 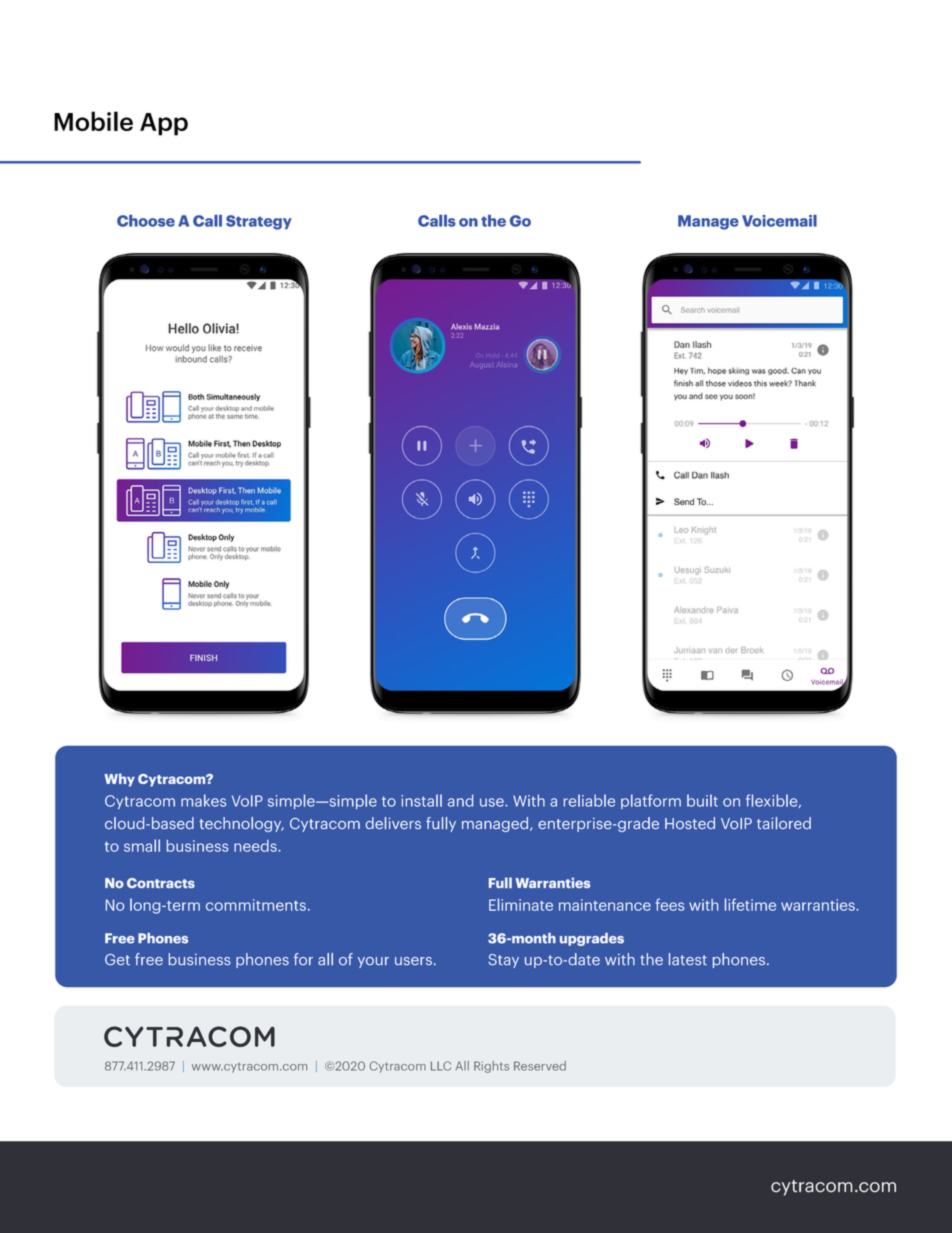 I want to click on LLC, so click(x=441, y=1066).
